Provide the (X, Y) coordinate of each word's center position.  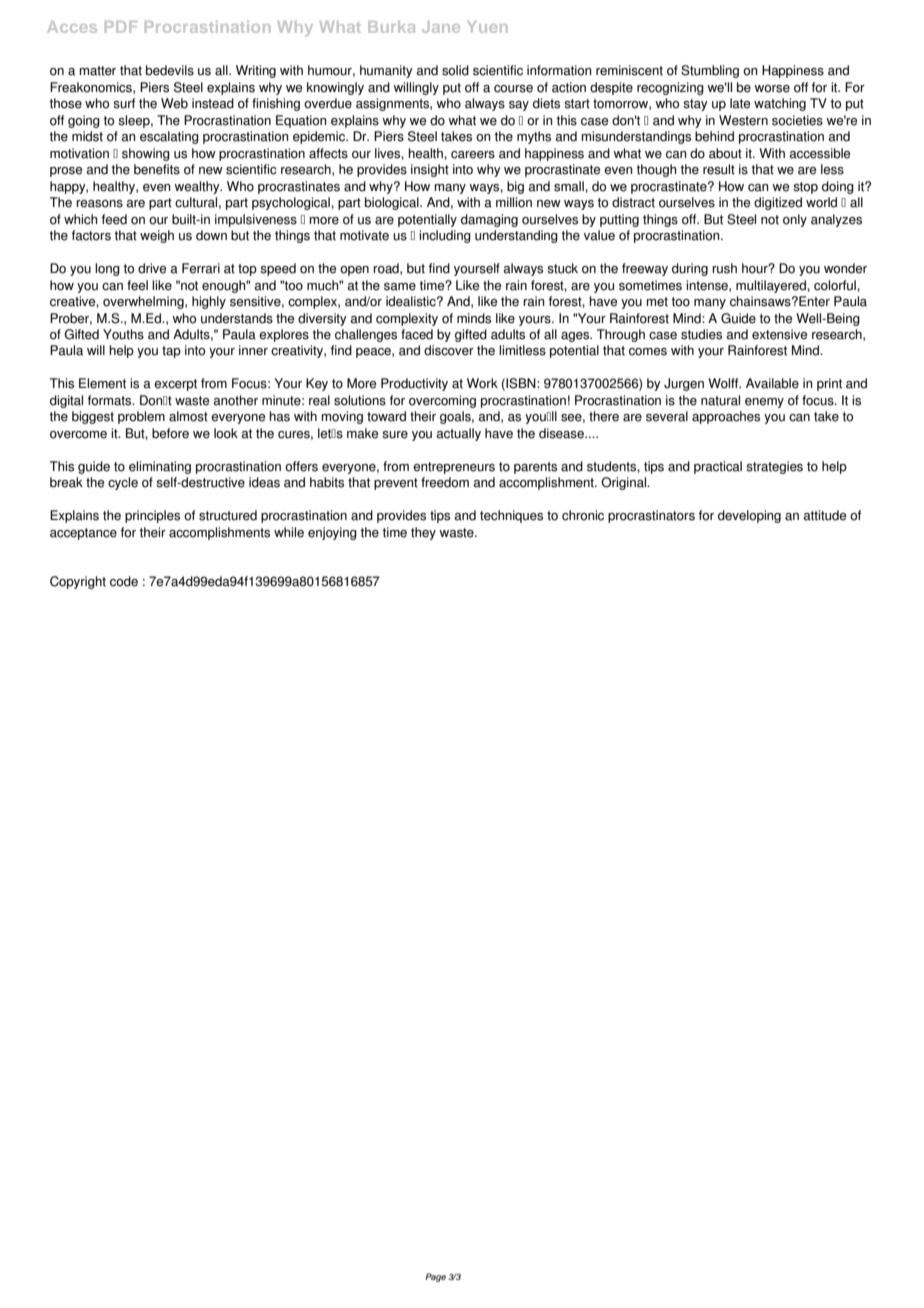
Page (435, 1277)
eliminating (160, 467)
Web (174, 103)
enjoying (332, 533)
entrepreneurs (454, 468)
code (124, 581)
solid (455, 70)
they (423, 533)
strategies (774, 467)
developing (749, 516)
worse (772, 89)
